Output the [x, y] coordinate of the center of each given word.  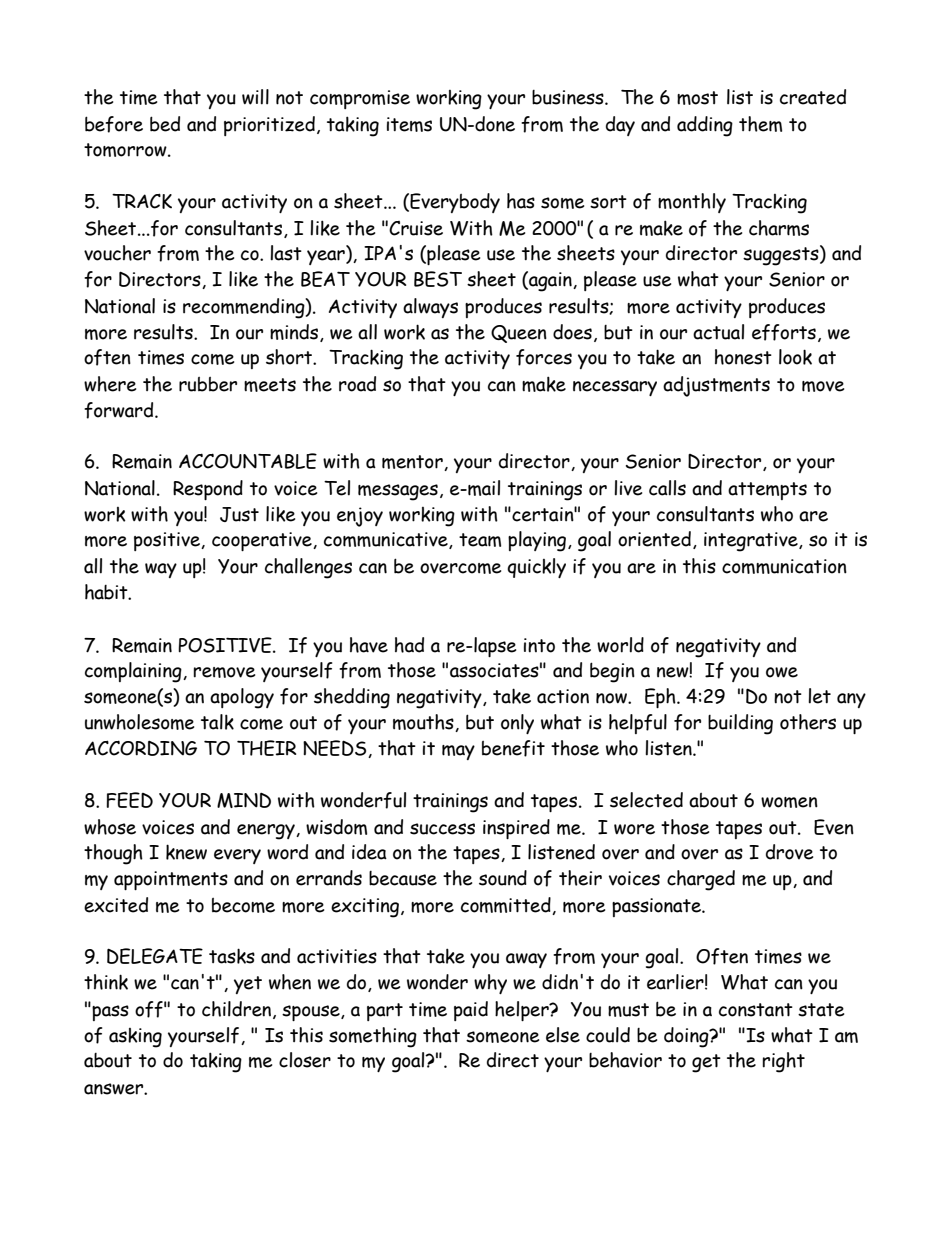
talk [217, 722]
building [740, 724]
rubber [208, 384]
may [458, 752]
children [238, 1010]
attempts [767, 491]
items [409, 124]
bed [165, 124]
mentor [413, 463]
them [760, 124]
